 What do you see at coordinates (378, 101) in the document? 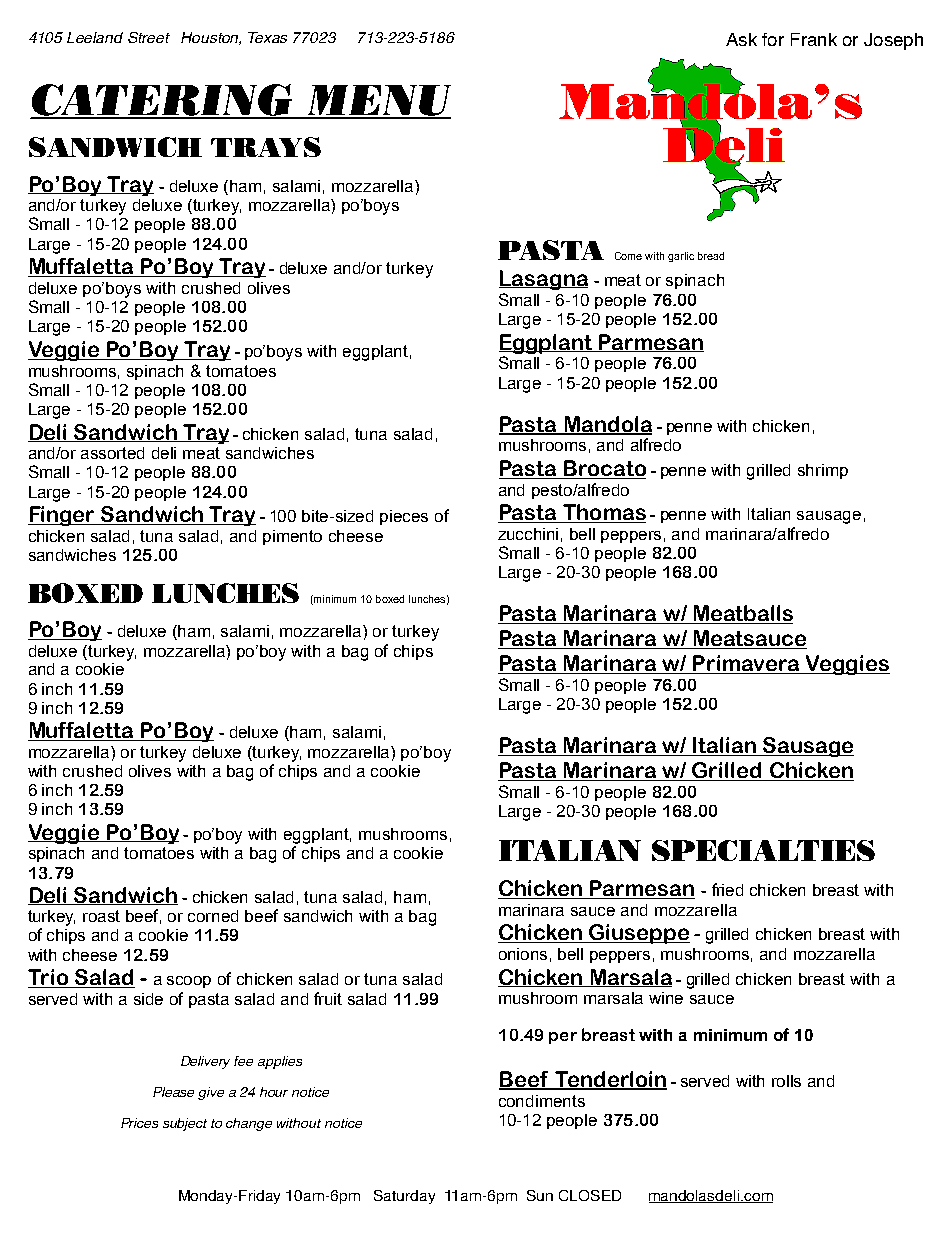
I see `MENU` at bounding box center [378, 101].
